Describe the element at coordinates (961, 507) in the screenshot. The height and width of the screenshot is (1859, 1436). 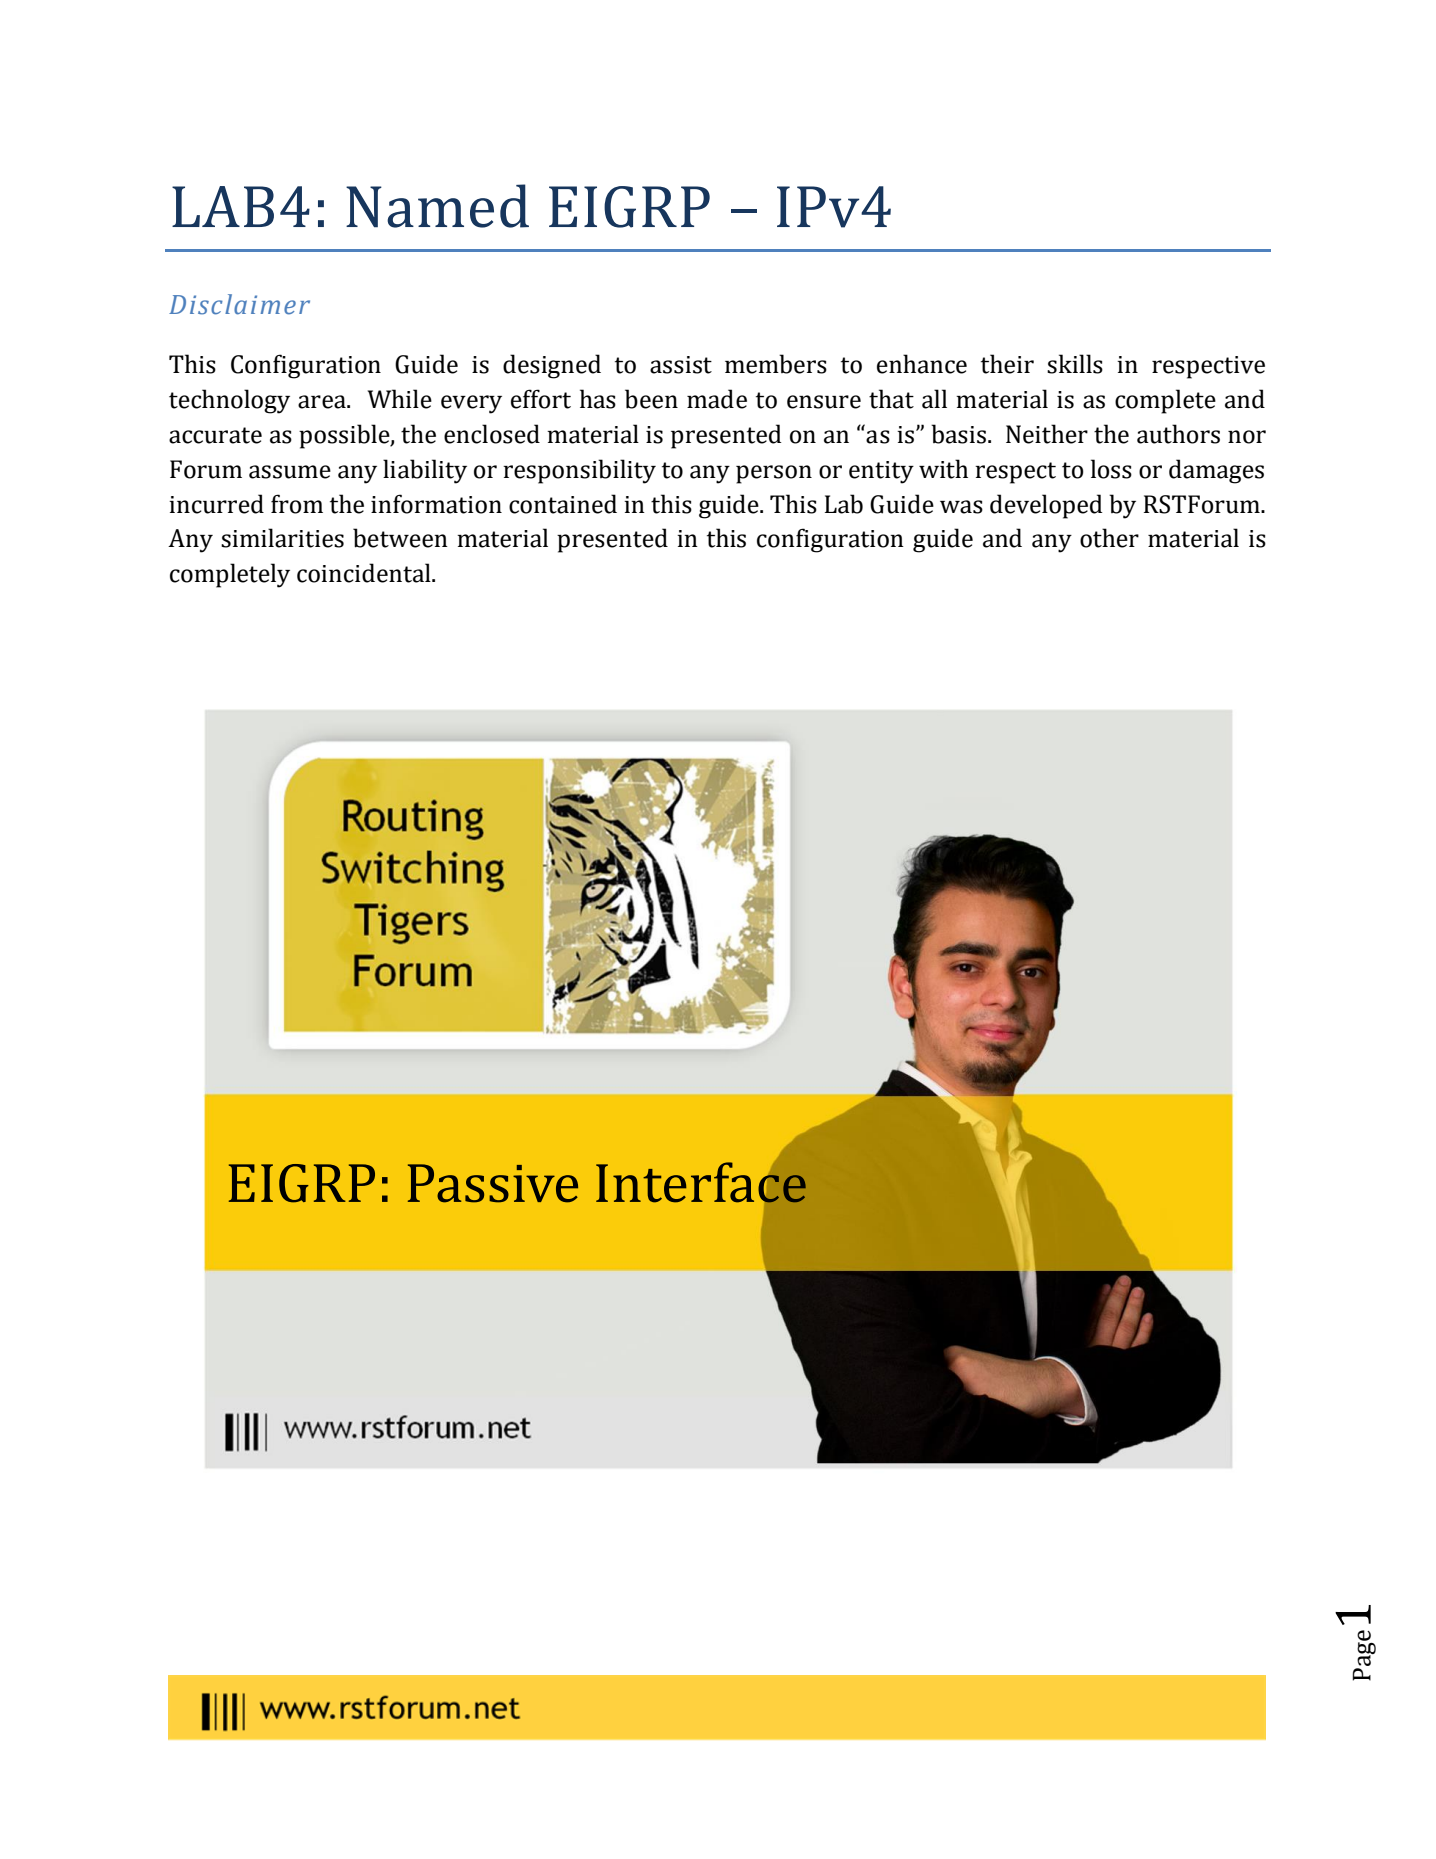
I see `was` at that location.
